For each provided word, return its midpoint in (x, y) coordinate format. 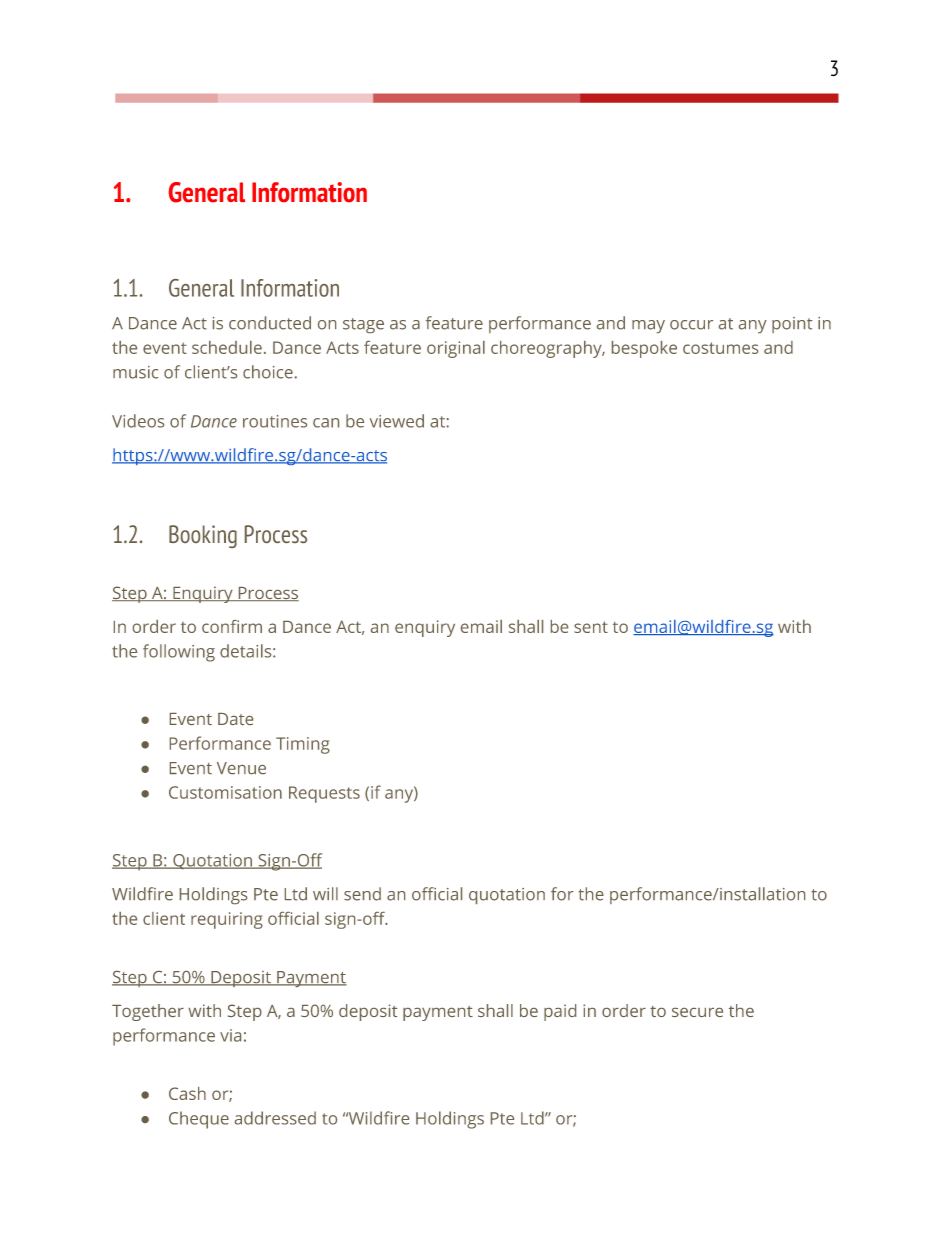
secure (697, 1012)
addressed (275, 1118)
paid (560, 1012)
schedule (227, 347)
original (456, 349)
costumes (720, 348)
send (362, 894)
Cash (187, 1093)
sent (591, 627)
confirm (232, 626)
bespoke (644, 349)
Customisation (225, 792)
